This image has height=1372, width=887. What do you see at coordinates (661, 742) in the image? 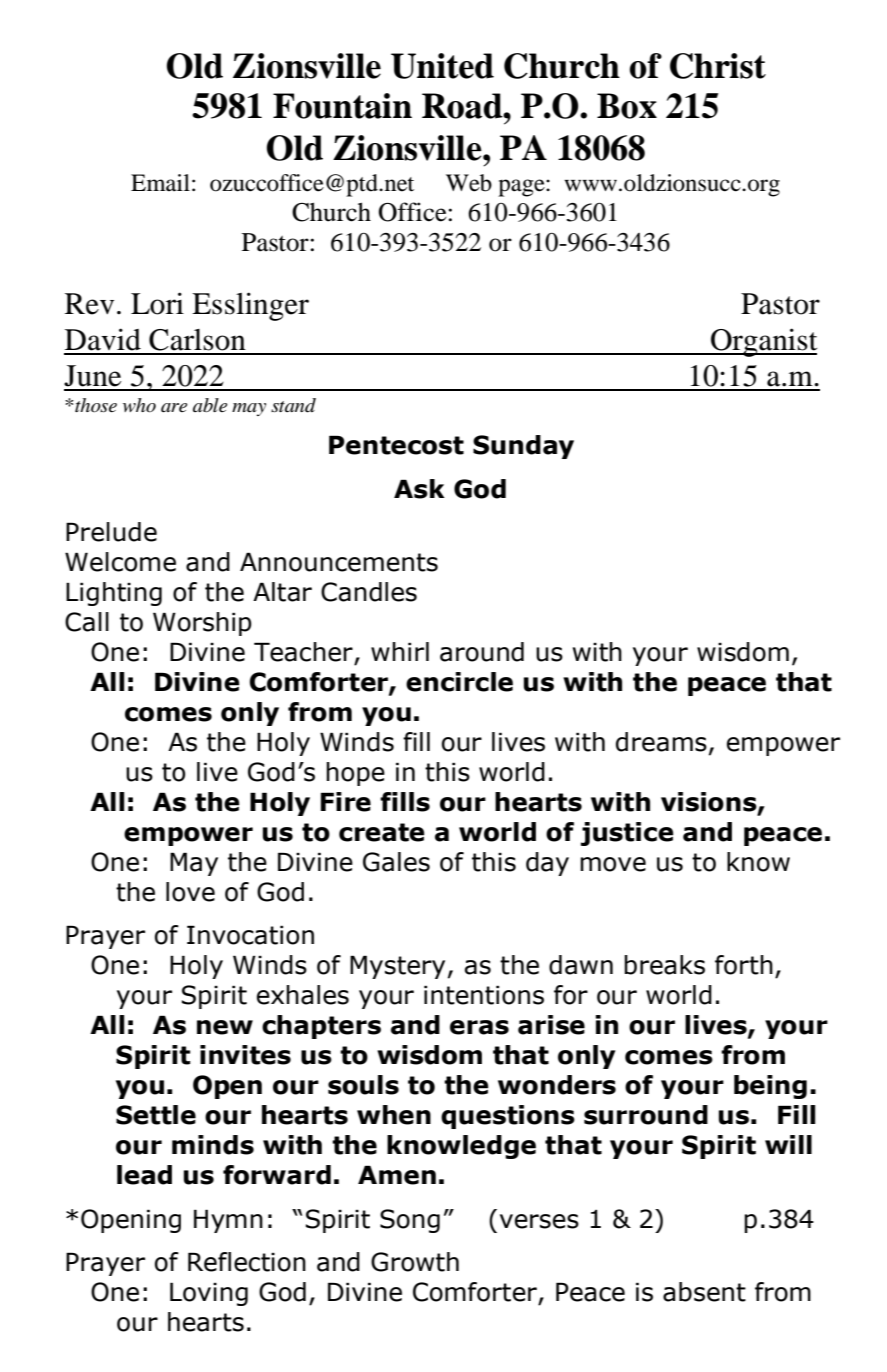
I see `dreams` at bounding box center [661, 742].
